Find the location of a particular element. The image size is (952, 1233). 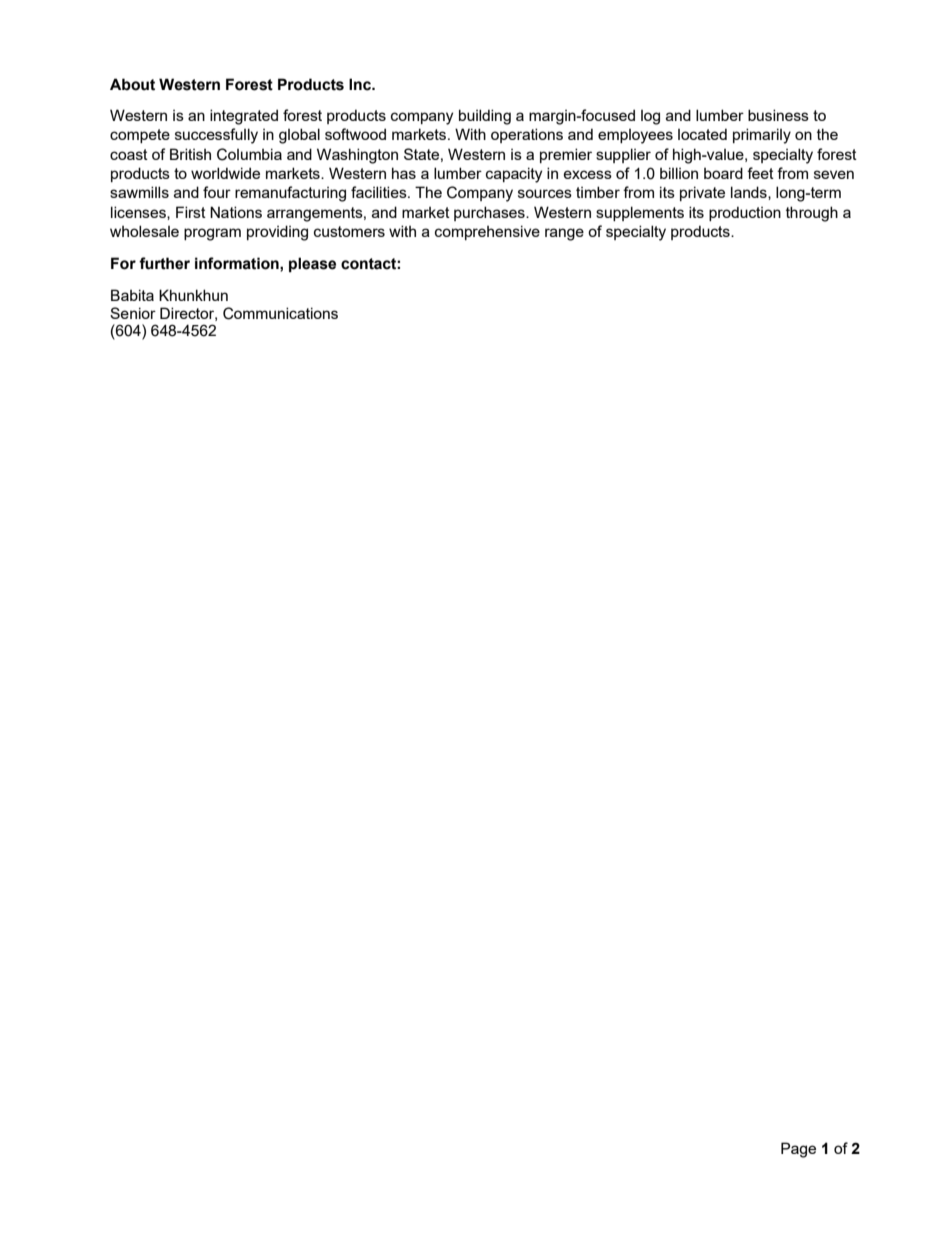

customers is located at coordinates (349, 231).
